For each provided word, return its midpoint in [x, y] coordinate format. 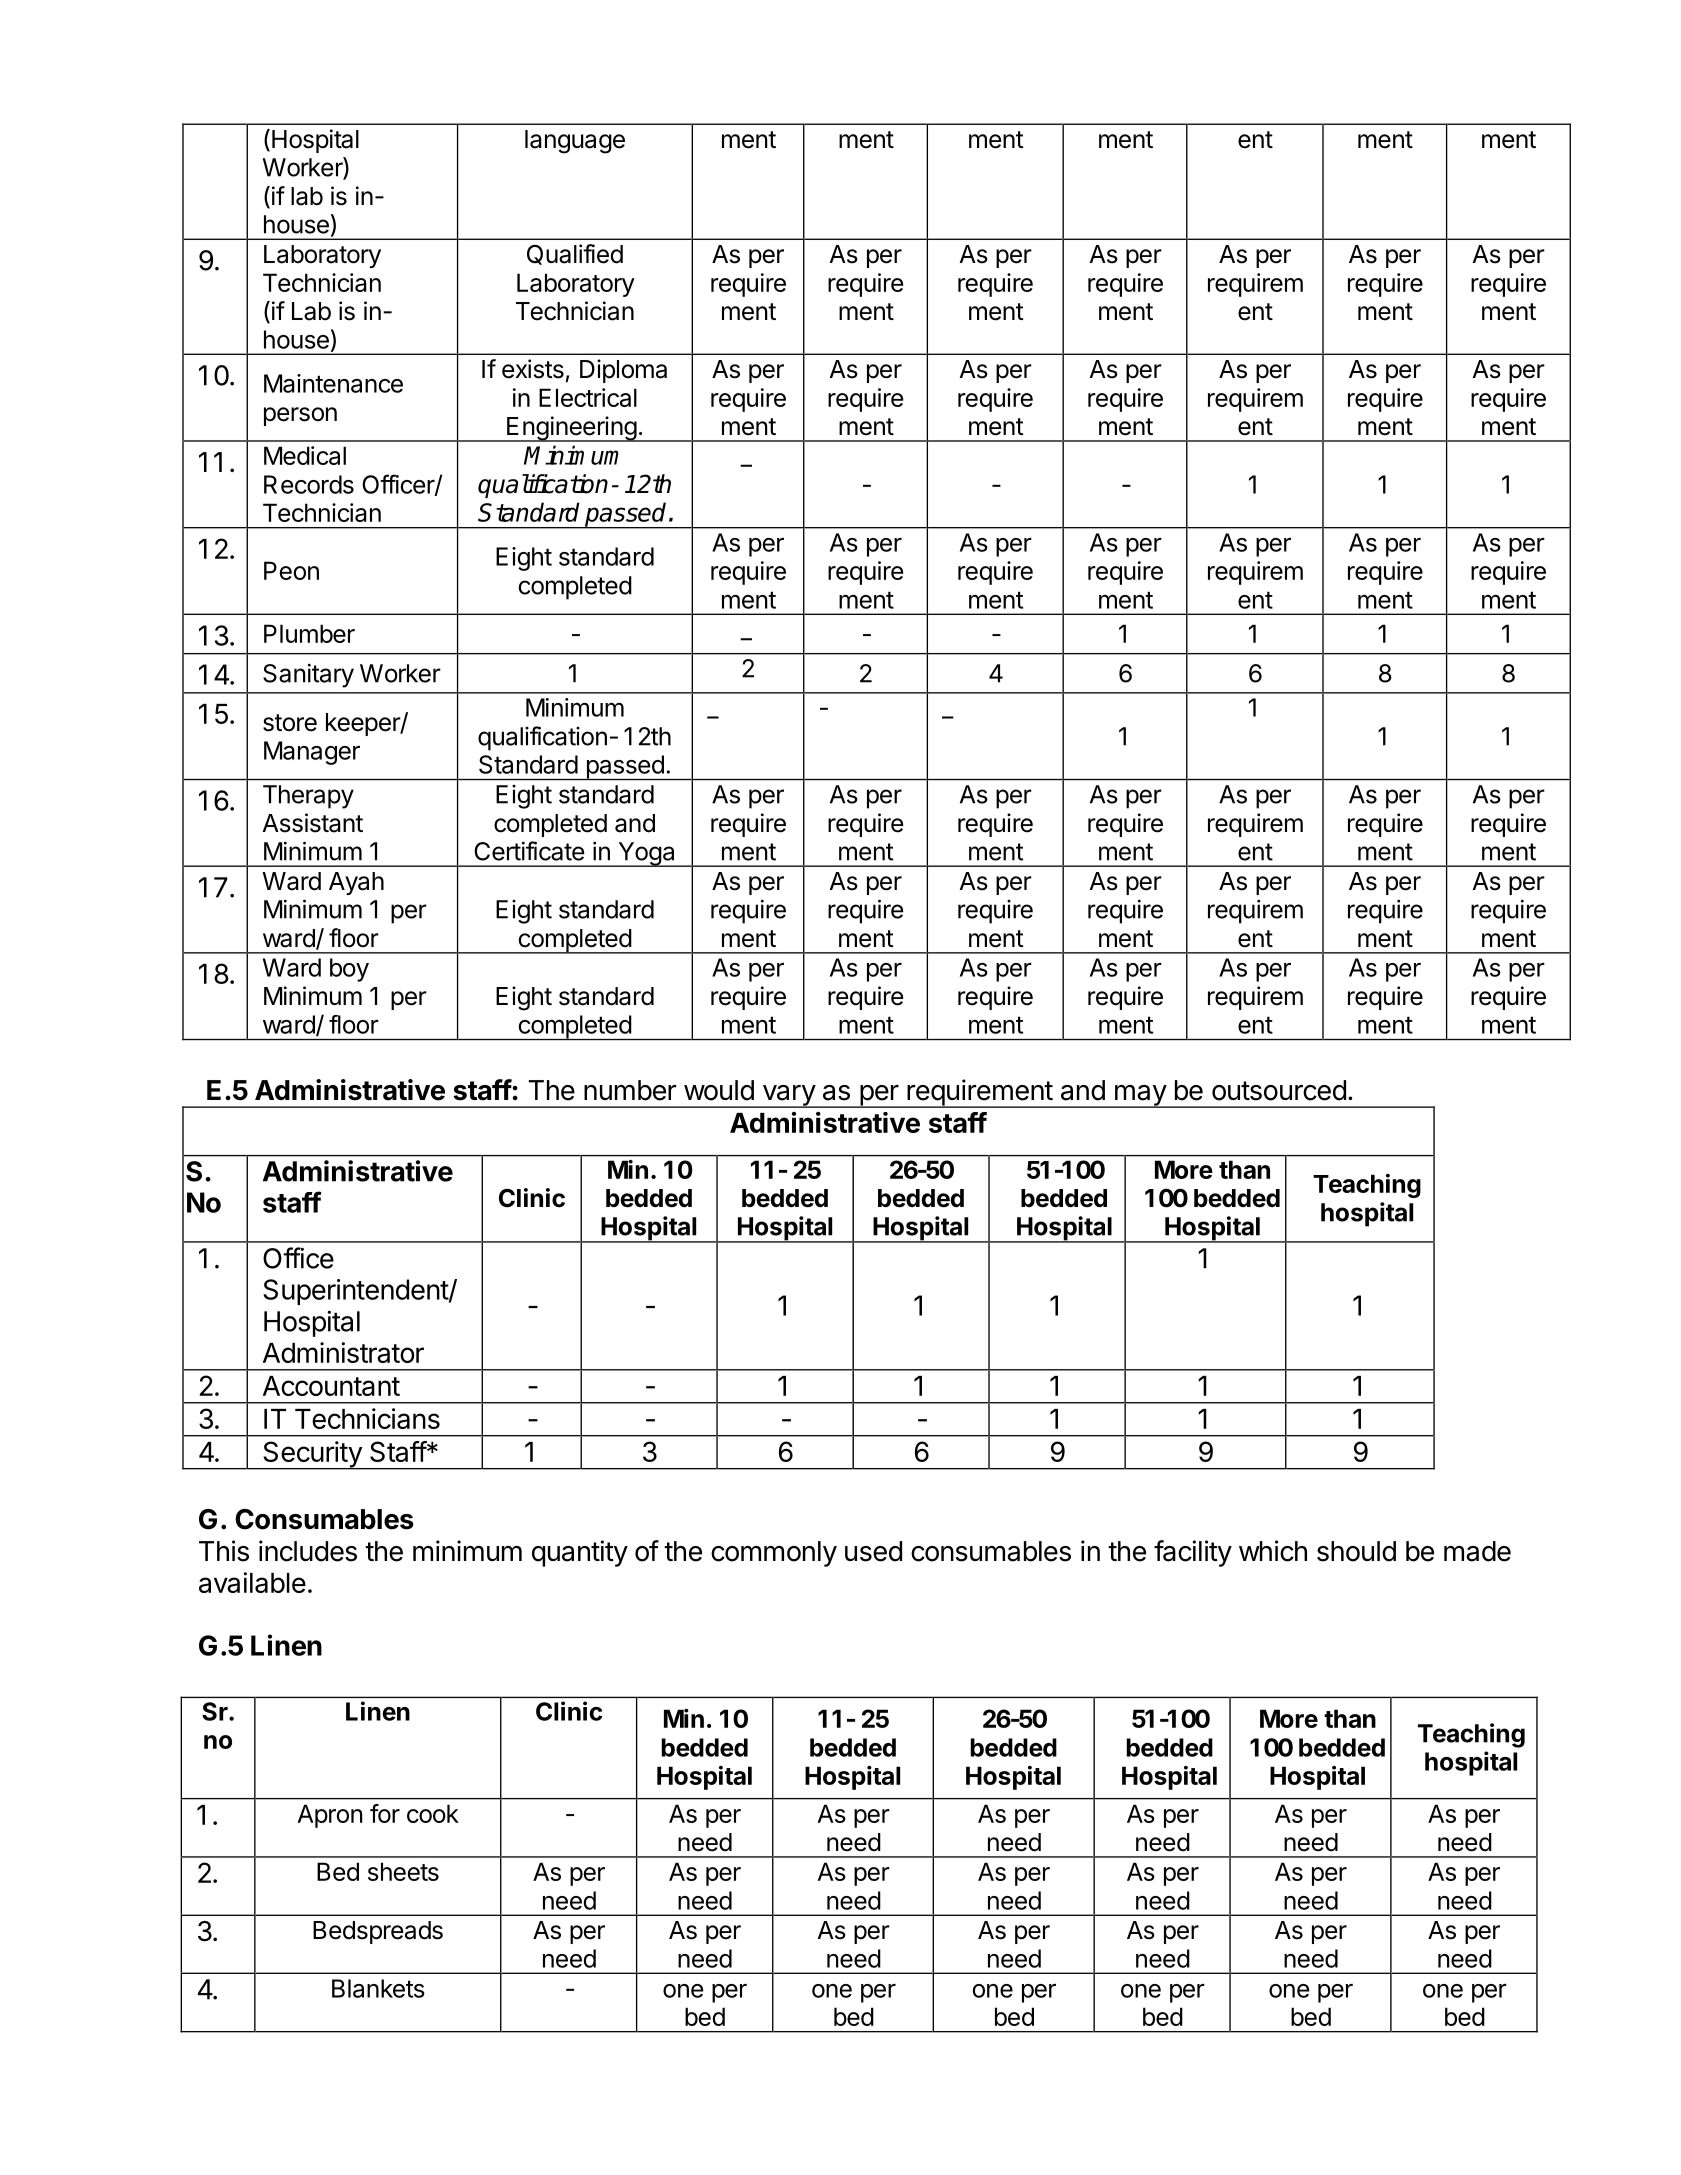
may [1140, 1096]
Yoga [646, 854]
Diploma [623, 371]
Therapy [308, 797]
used [873, 1551]
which [1273, 1551]
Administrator [343, 1352]
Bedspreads [378, 1932]
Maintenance [333, 383]
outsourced [1279, 1090]
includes [308, 1551]
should [1356, 1551]
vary [788, 1096]
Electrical [588, 397]
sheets [403, 1871]
